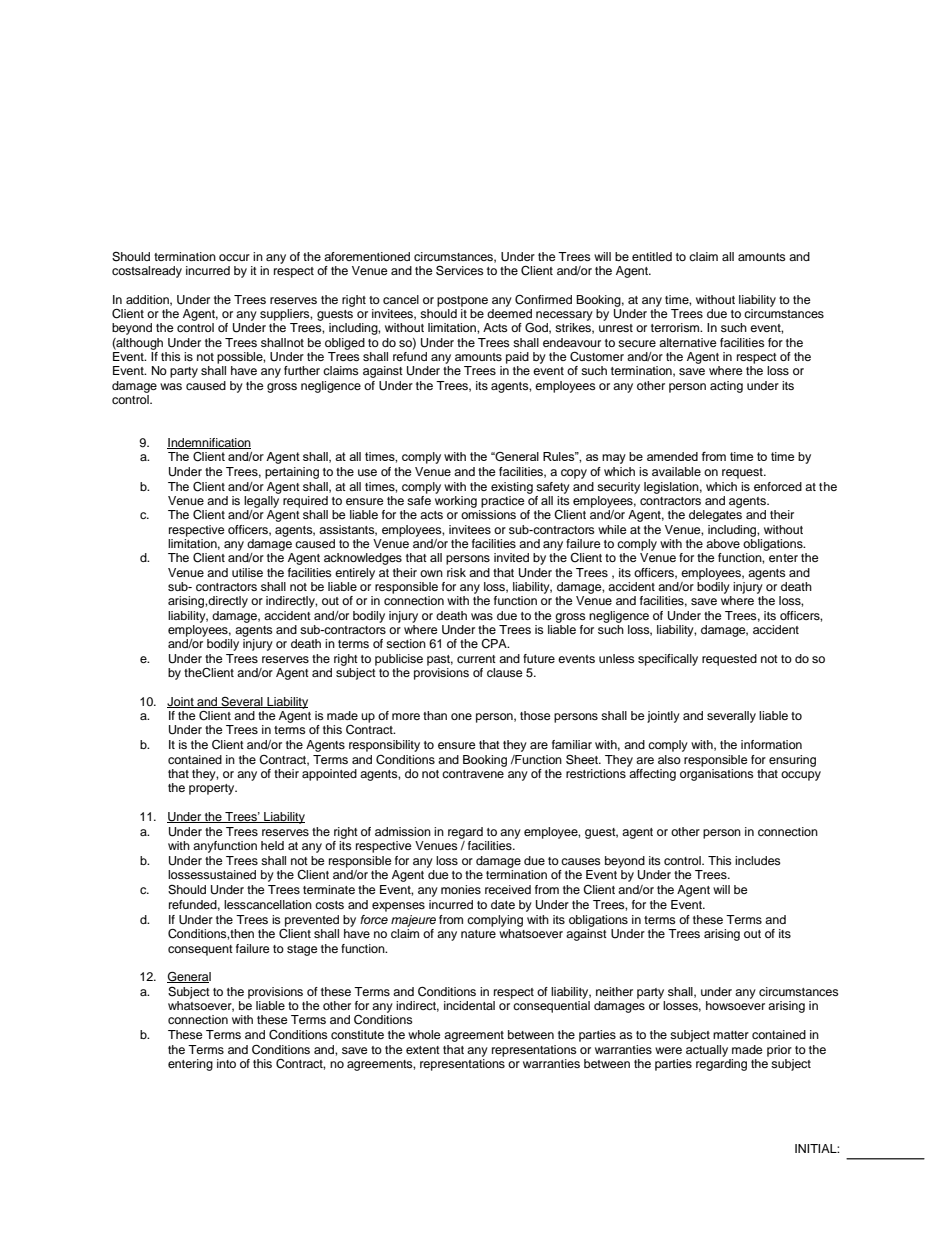 This screenshot has width=952, height=1233. Describe the element at coordinates (488, 514) in the screenshot. I see `omissions` at that location.
